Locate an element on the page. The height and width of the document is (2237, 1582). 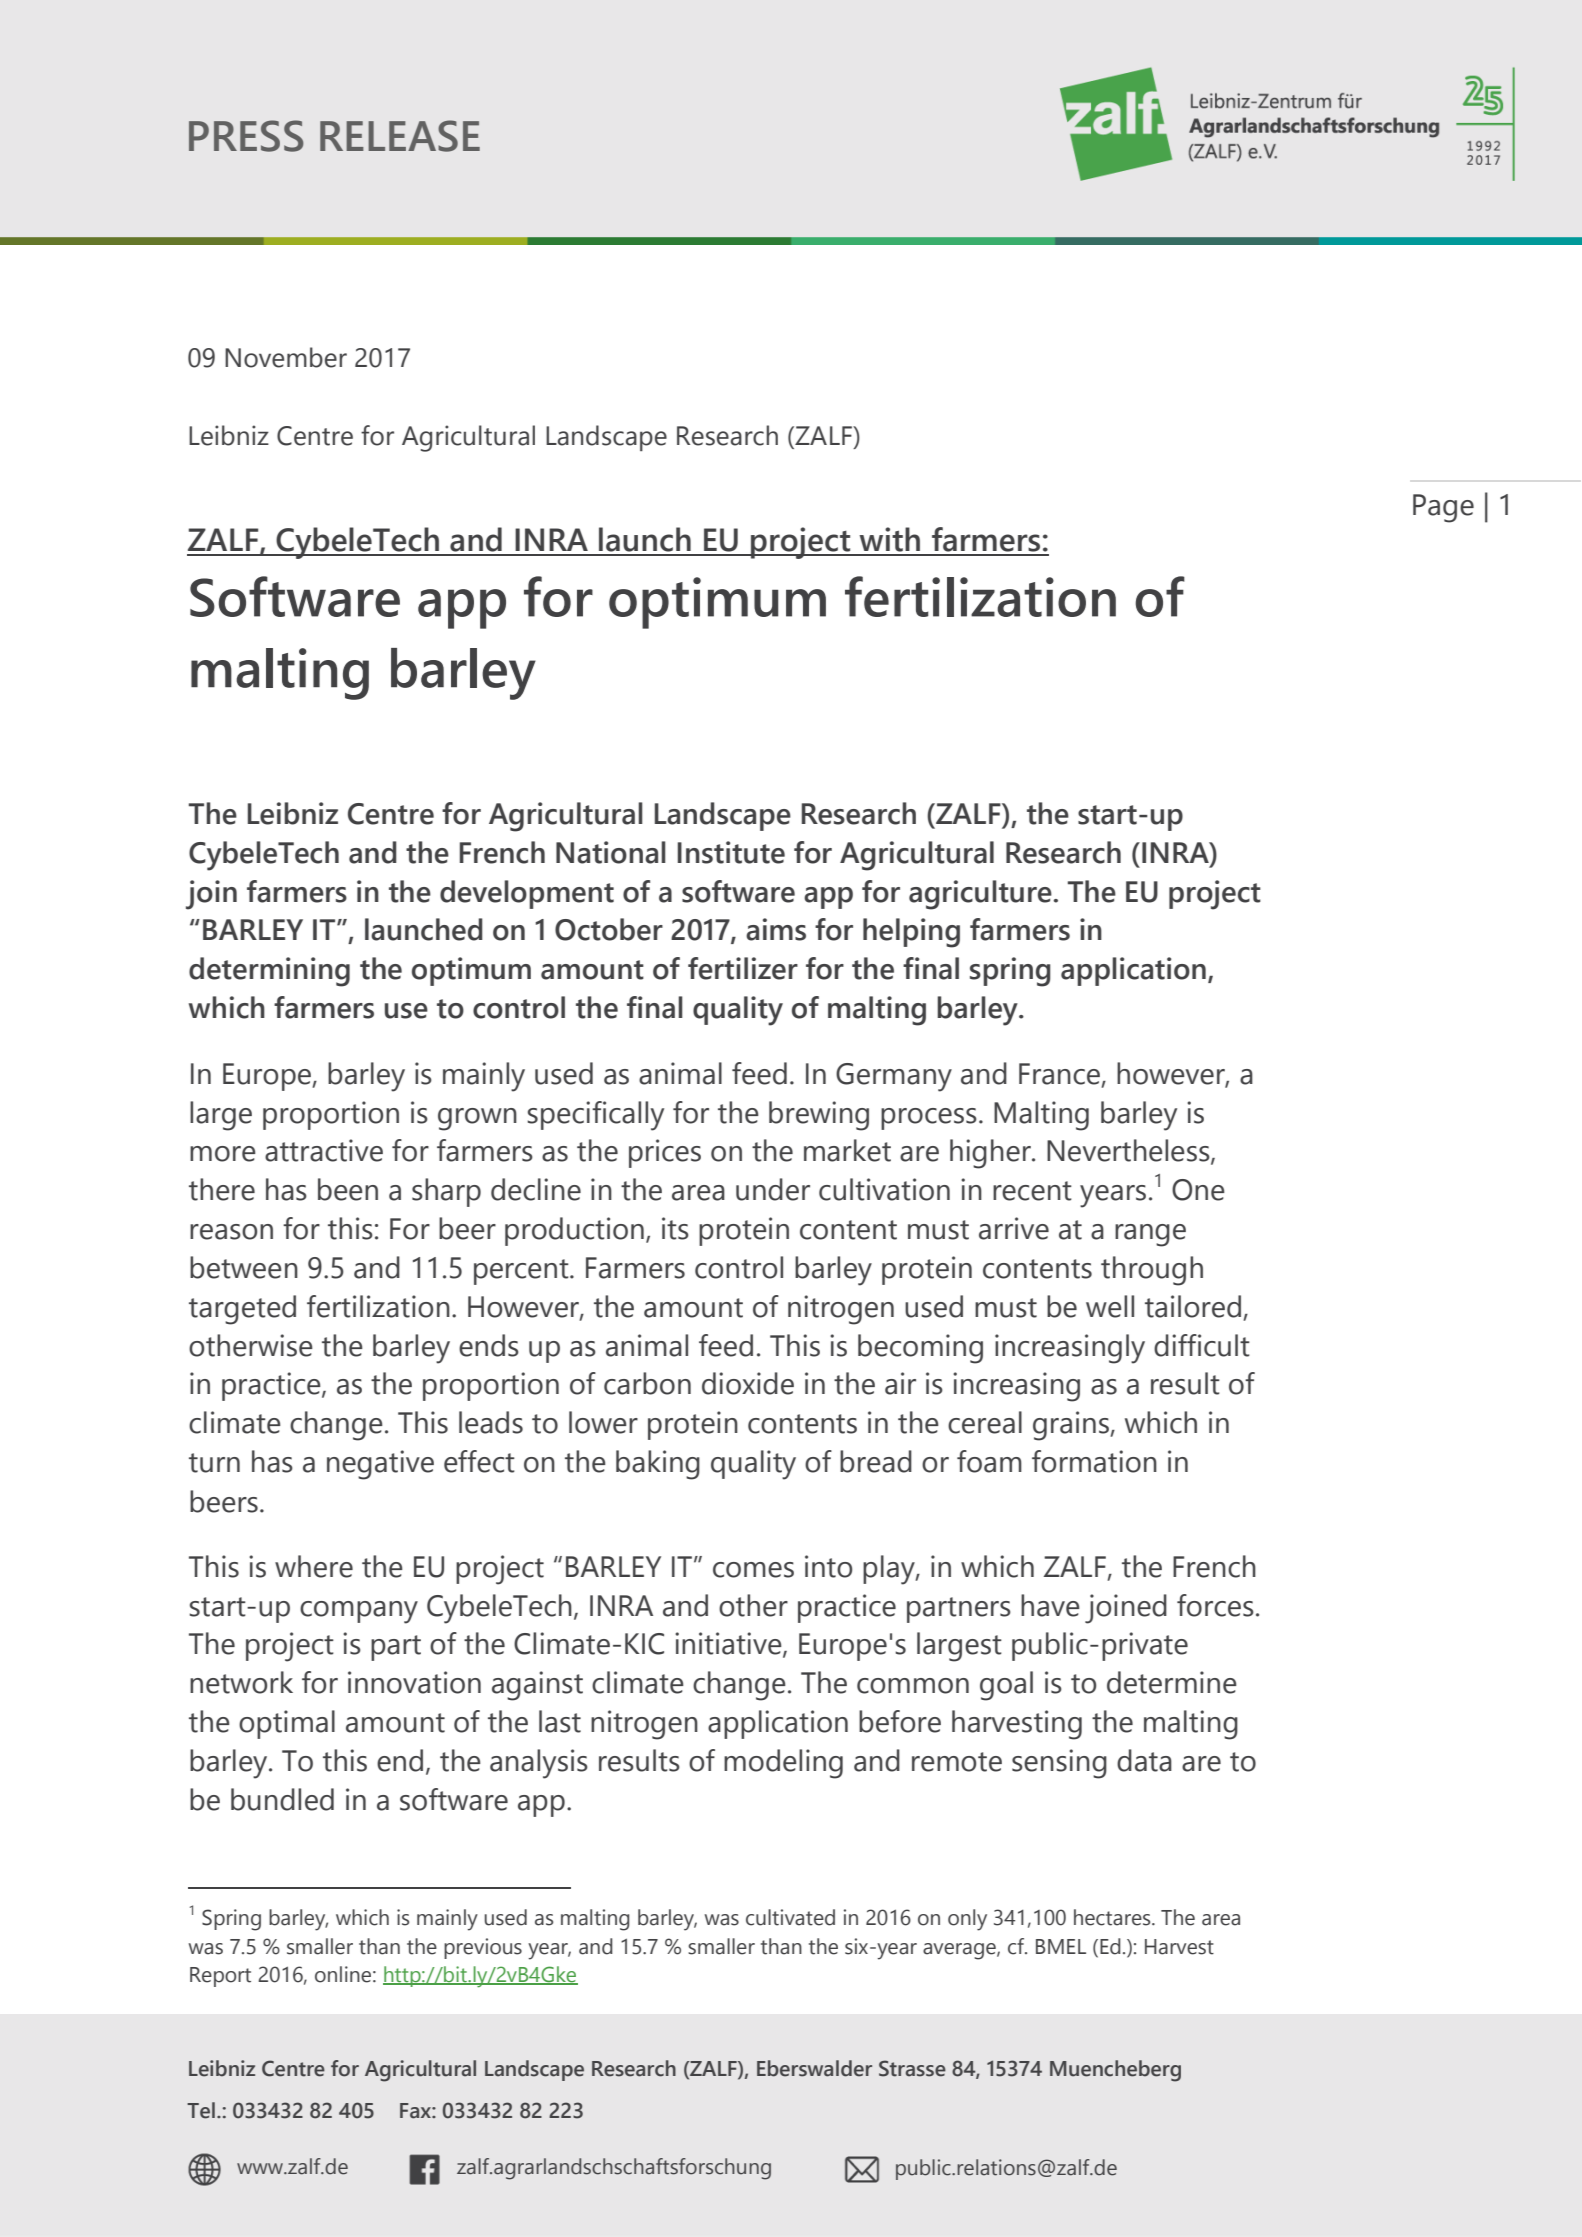
Report is located at coordinates (220, 1977).
